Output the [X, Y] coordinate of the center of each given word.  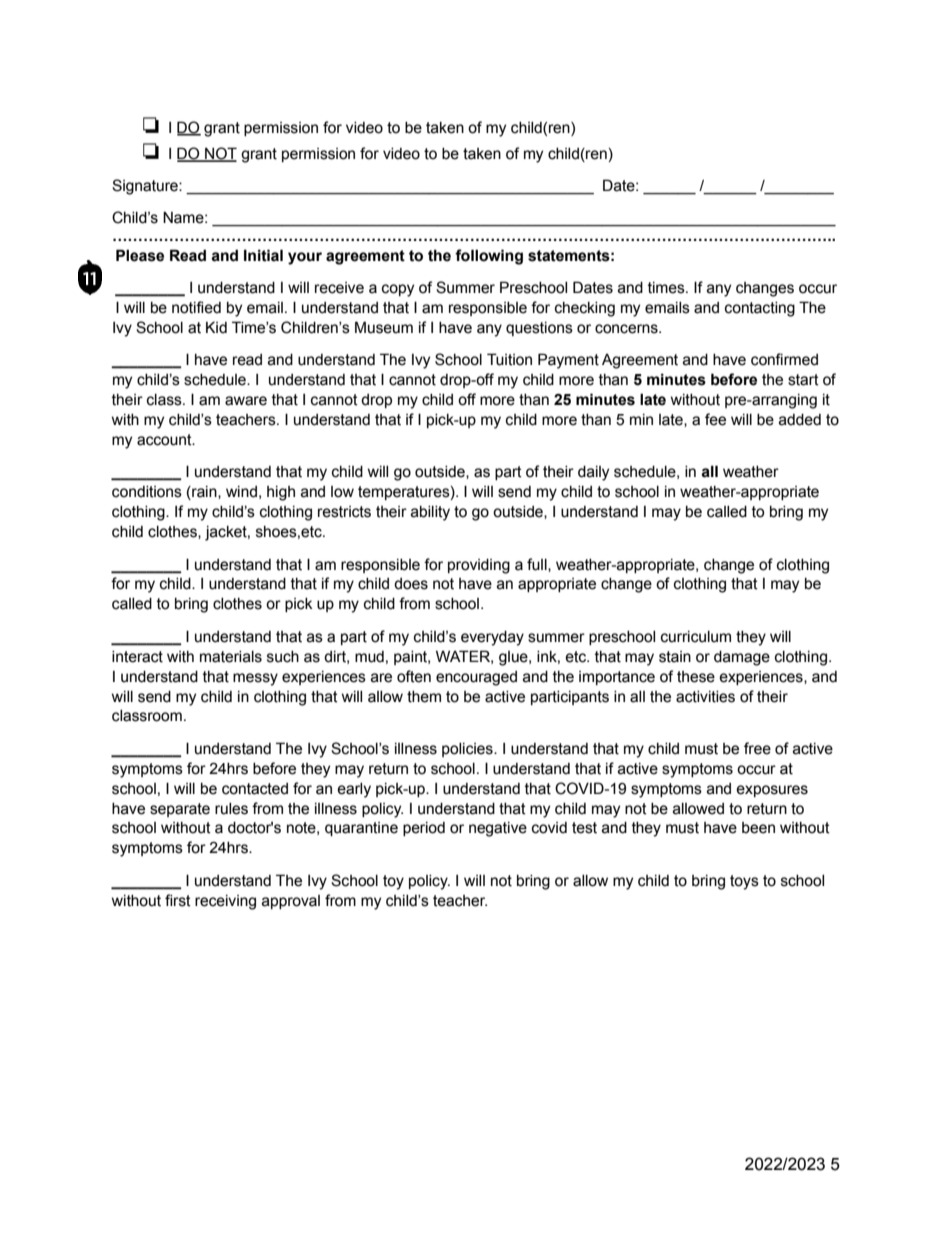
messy [255, 679]
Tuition [509, 359]
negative [498, 829]
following [489, 257]
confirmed [784, 359]
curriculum [696, 637]
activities [705, 697]
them [424, 697]
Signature [146, 187]
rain [204, 493]
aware [246, 401]
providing [479, 566]
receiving [225, 902]
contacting [760, 309]
